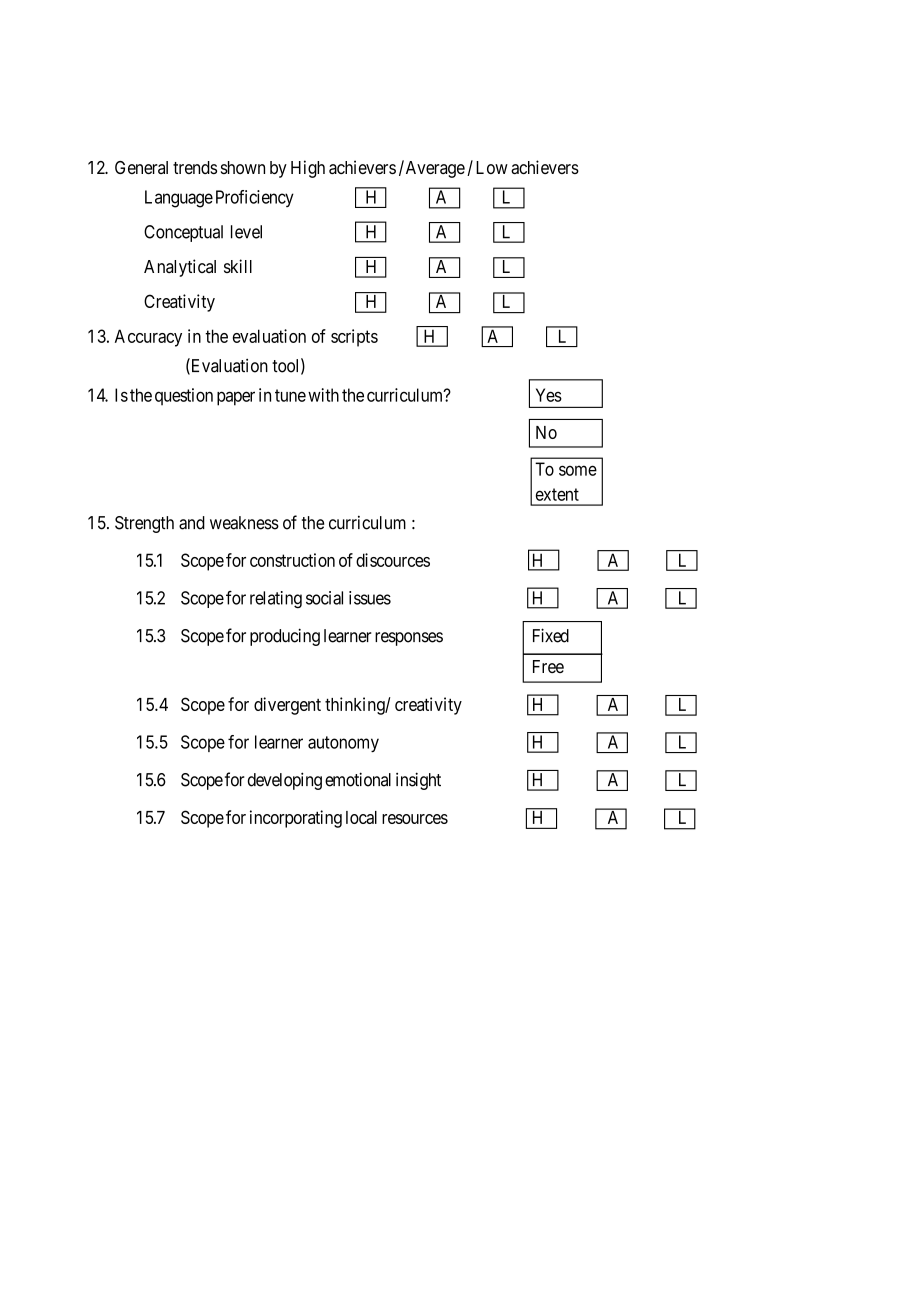 The width and height of the screenshot is (924, 1308). I want to click on developing, so click(285, 781).
